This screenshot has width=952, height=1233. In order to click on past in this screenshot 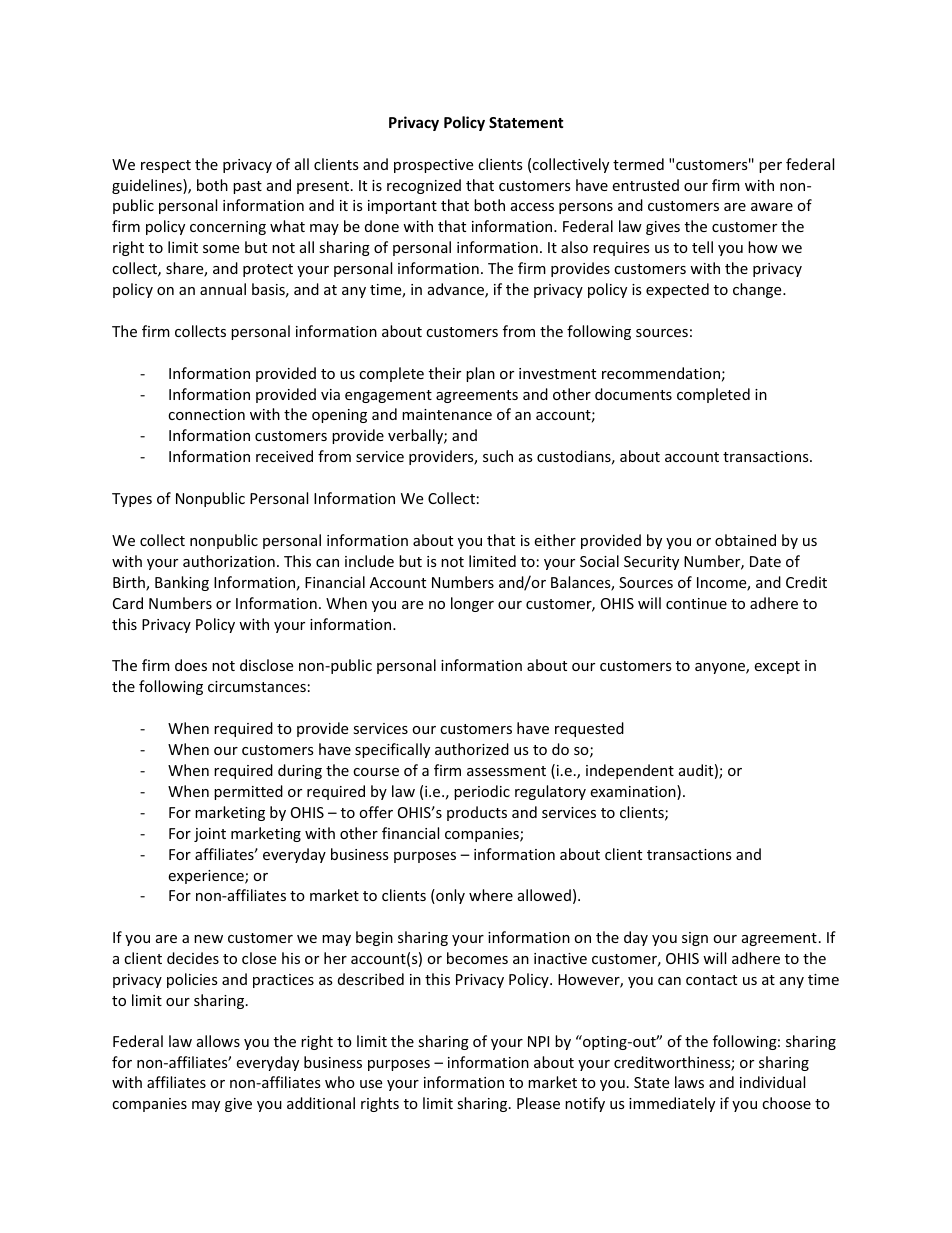, I will do `click(247, 187)`.
